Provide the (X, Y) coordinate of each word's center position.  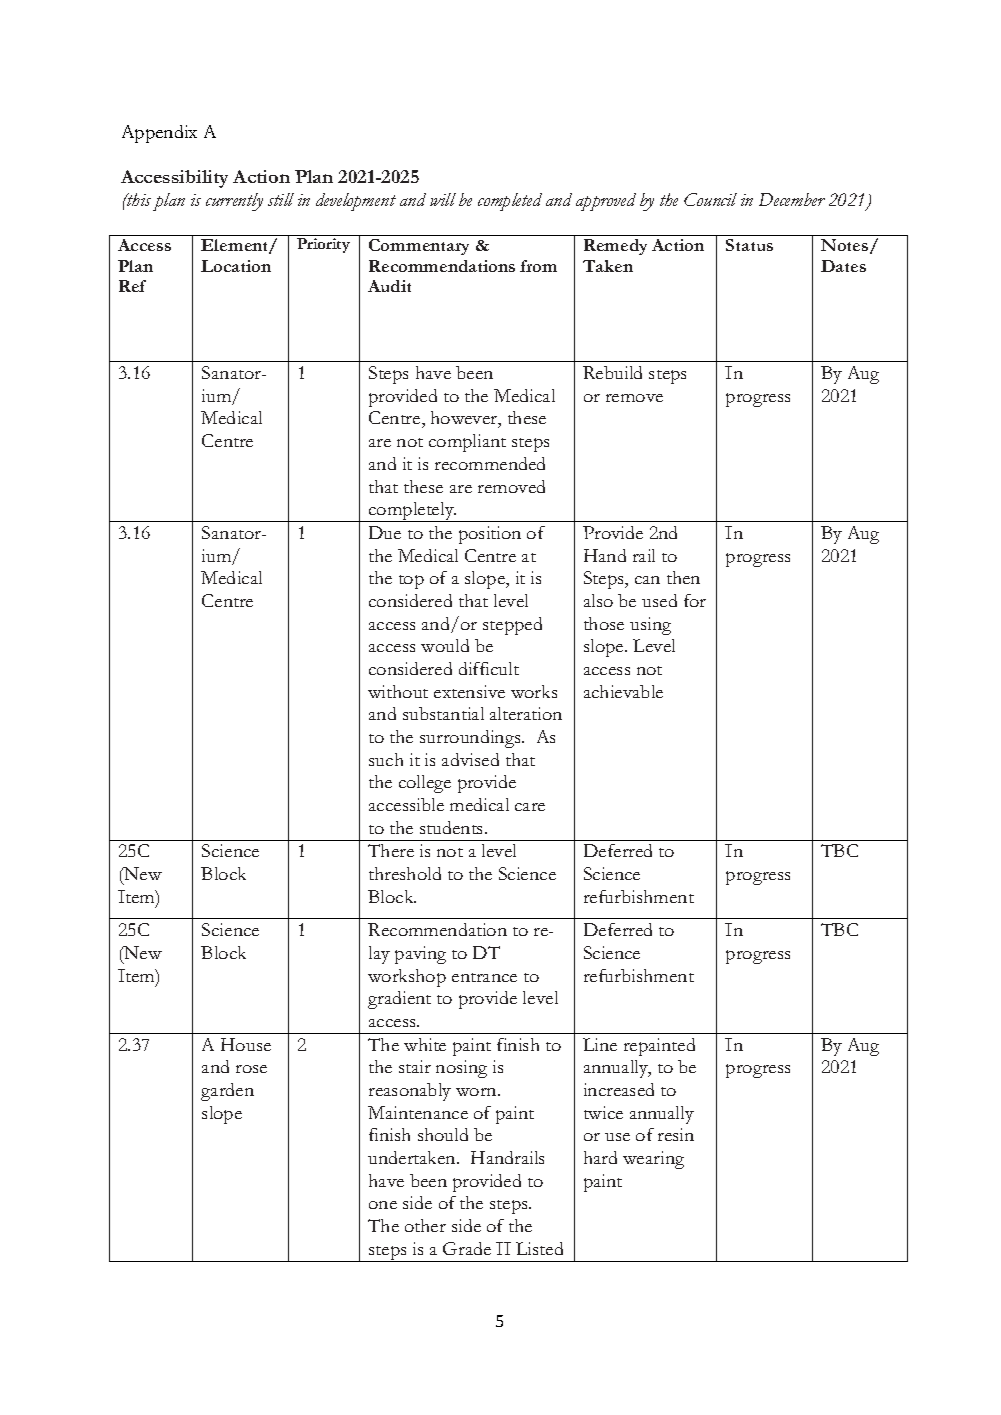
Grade (467, 1248)
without (398, 691)
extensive (469, 691)
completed (510, 202)
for (695, 600)
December (792, 199)
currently (234, 202)
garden (227, 1092)
